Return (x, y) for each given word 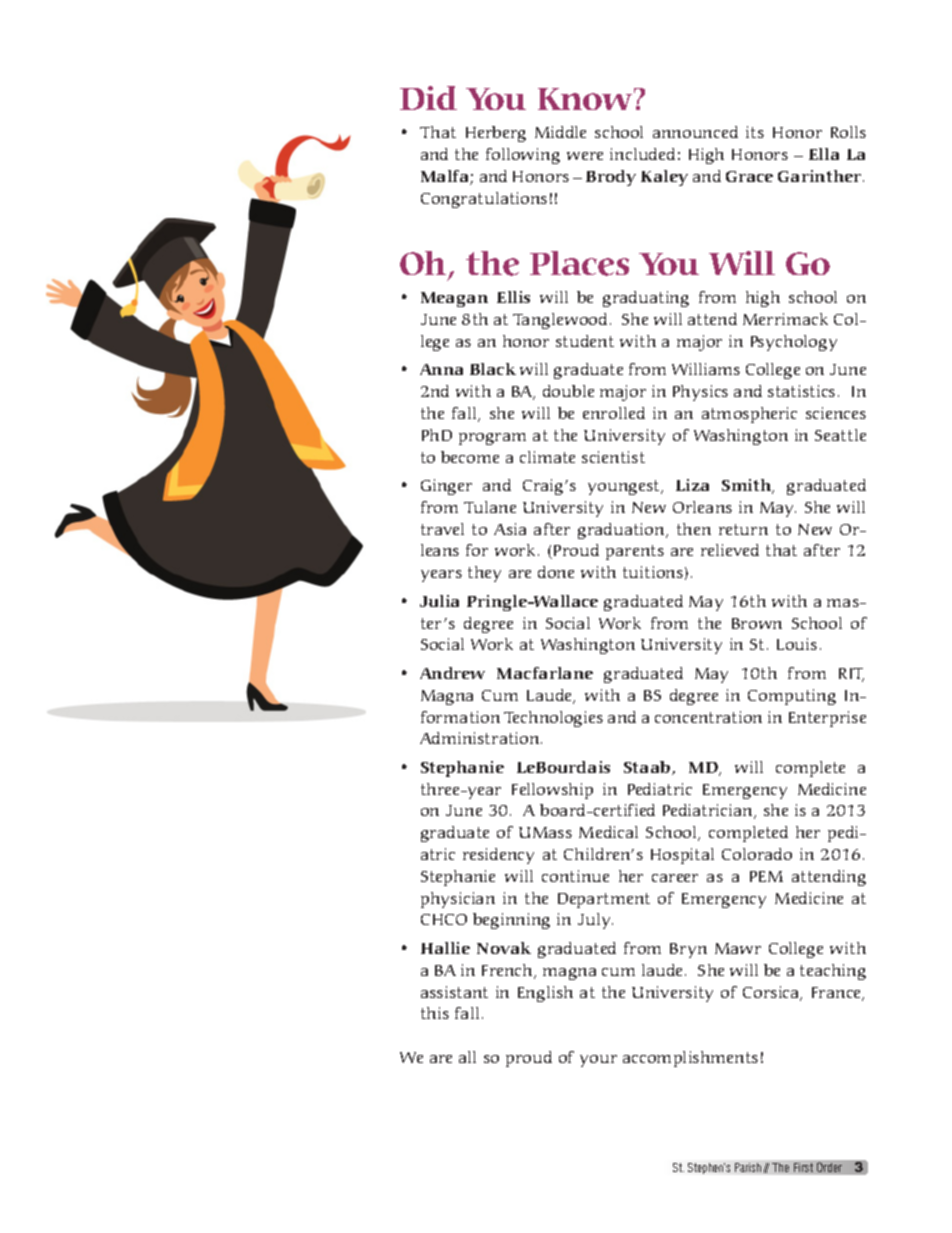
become (470, 457)
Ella (824, 154)
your (598, 1061)
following (523, 156)
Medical (608, 832)
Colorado (757, 854)
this (435, 1013)
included (642, 154)
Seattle (840, 435)
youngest (625, 487)
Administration (481, 738)
